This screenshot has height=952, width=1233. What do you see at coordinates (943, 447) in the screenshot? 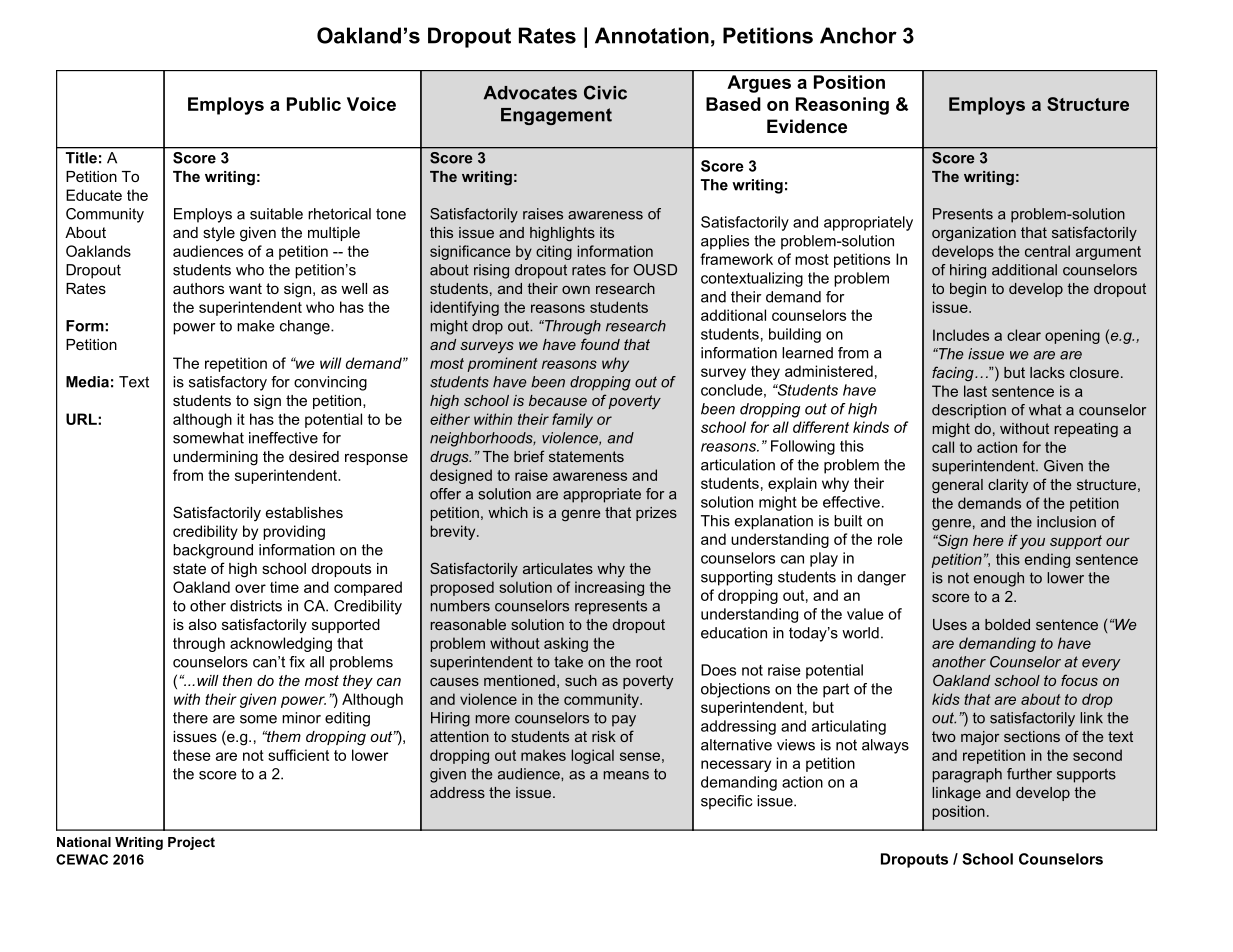
I see `call` at bounding box center [943, 447].
